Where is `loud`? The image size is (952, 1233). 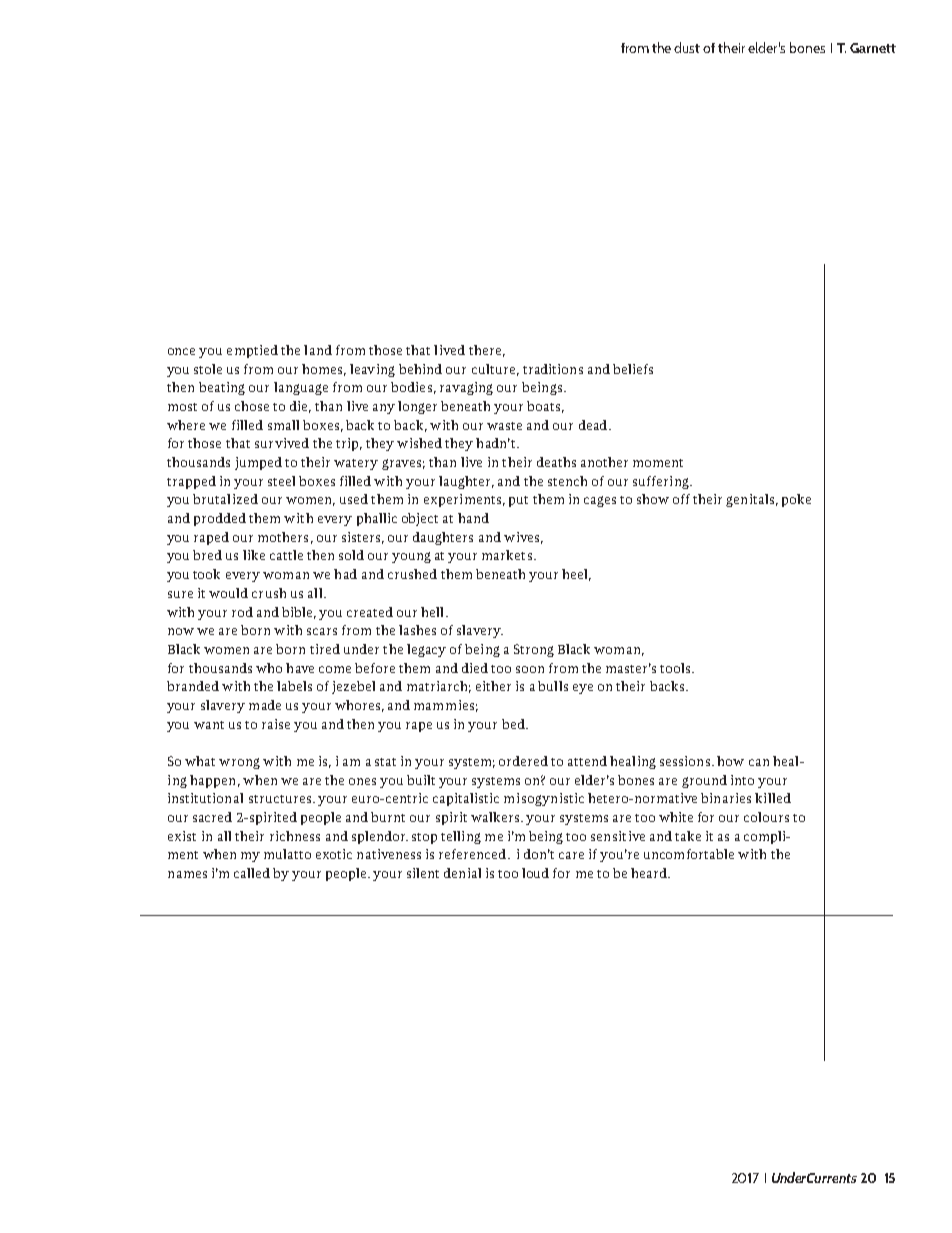 loud is located at coordinates (535, 873).
